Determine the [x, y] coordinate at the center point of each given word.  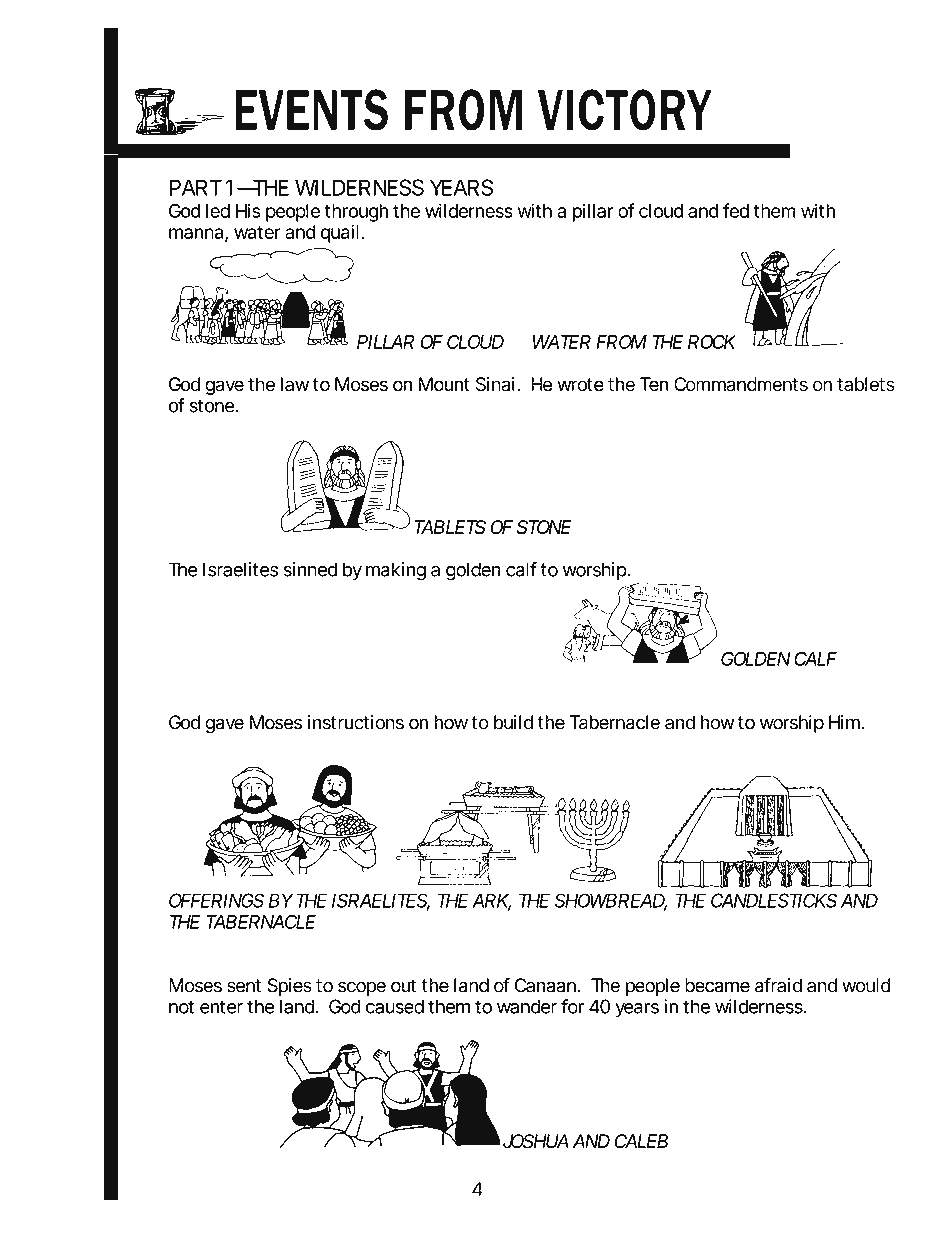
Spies [290, 987]
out [403, 986]
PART [195, 187]
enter [221, 1007]
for [572, 1006]
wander [527, 1006]
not [181, 1007]
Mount [444, 384]
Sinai [495, 384]
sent [244, 986]
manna [196, 233]
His [248, 210]
